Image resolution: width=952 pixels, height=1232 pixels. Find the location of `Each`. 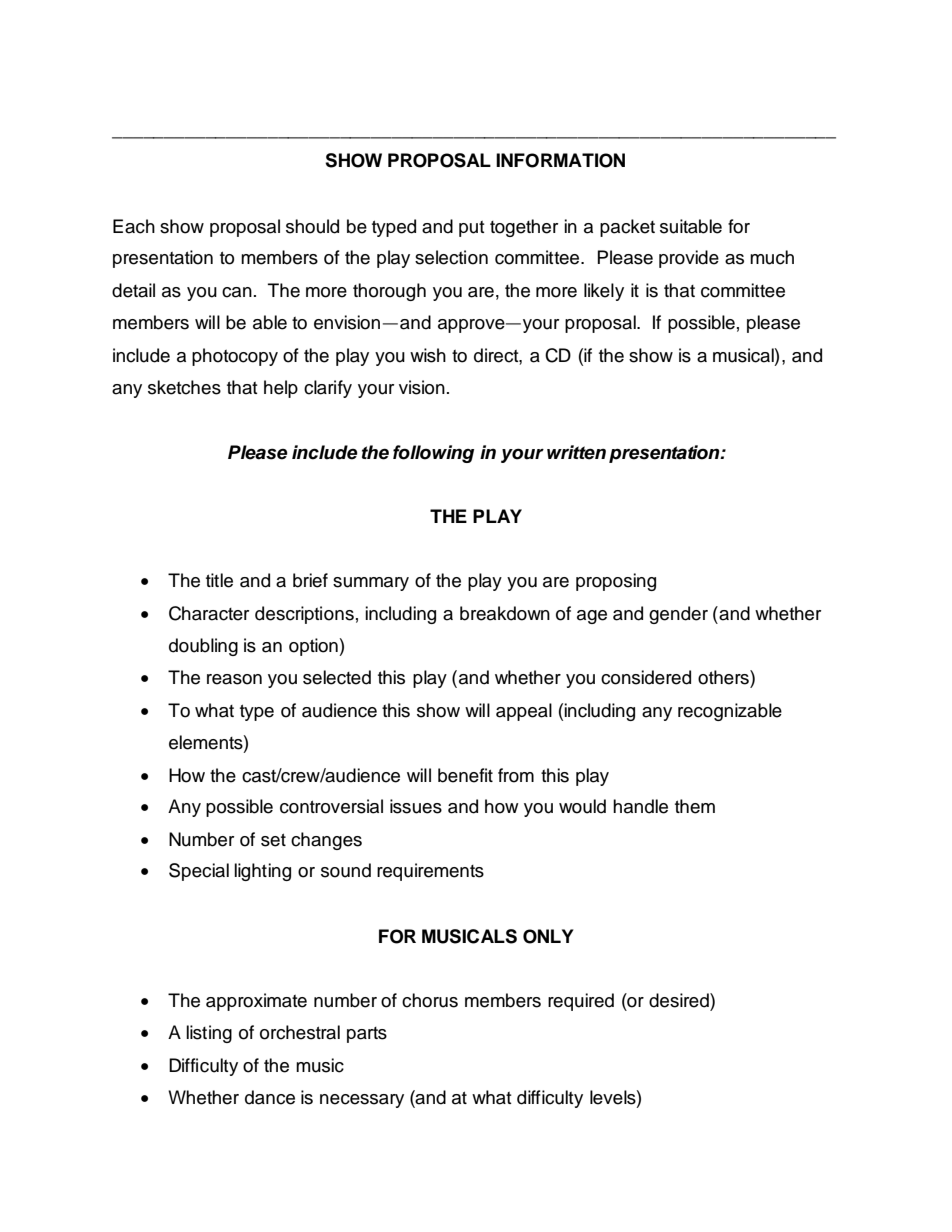

Each is located at coordinates (134, 226).
